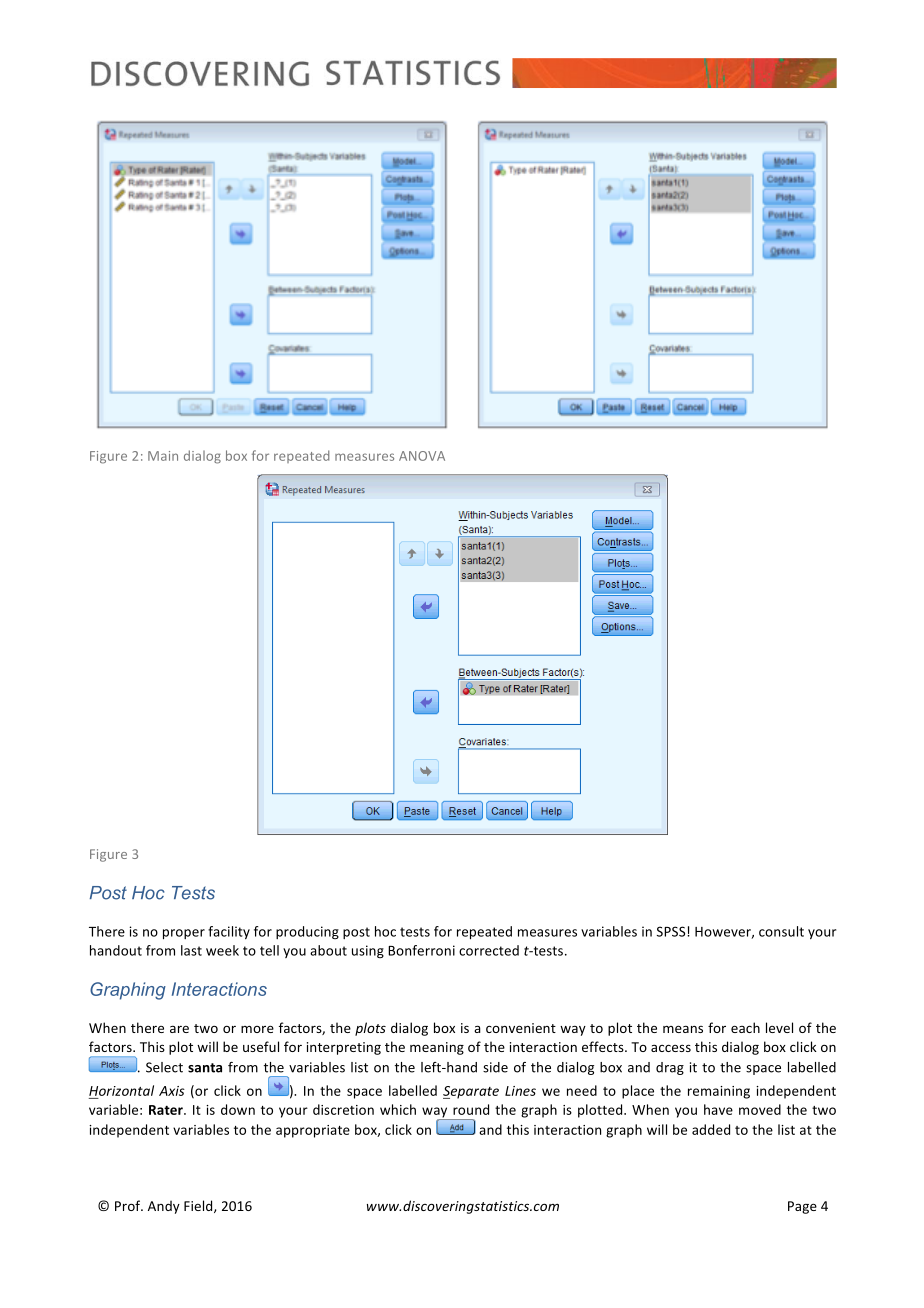 The height and width of the document is (1308, 924). Describe the element at coordinates (781, 931) in the document. I see `consult` at that location.
